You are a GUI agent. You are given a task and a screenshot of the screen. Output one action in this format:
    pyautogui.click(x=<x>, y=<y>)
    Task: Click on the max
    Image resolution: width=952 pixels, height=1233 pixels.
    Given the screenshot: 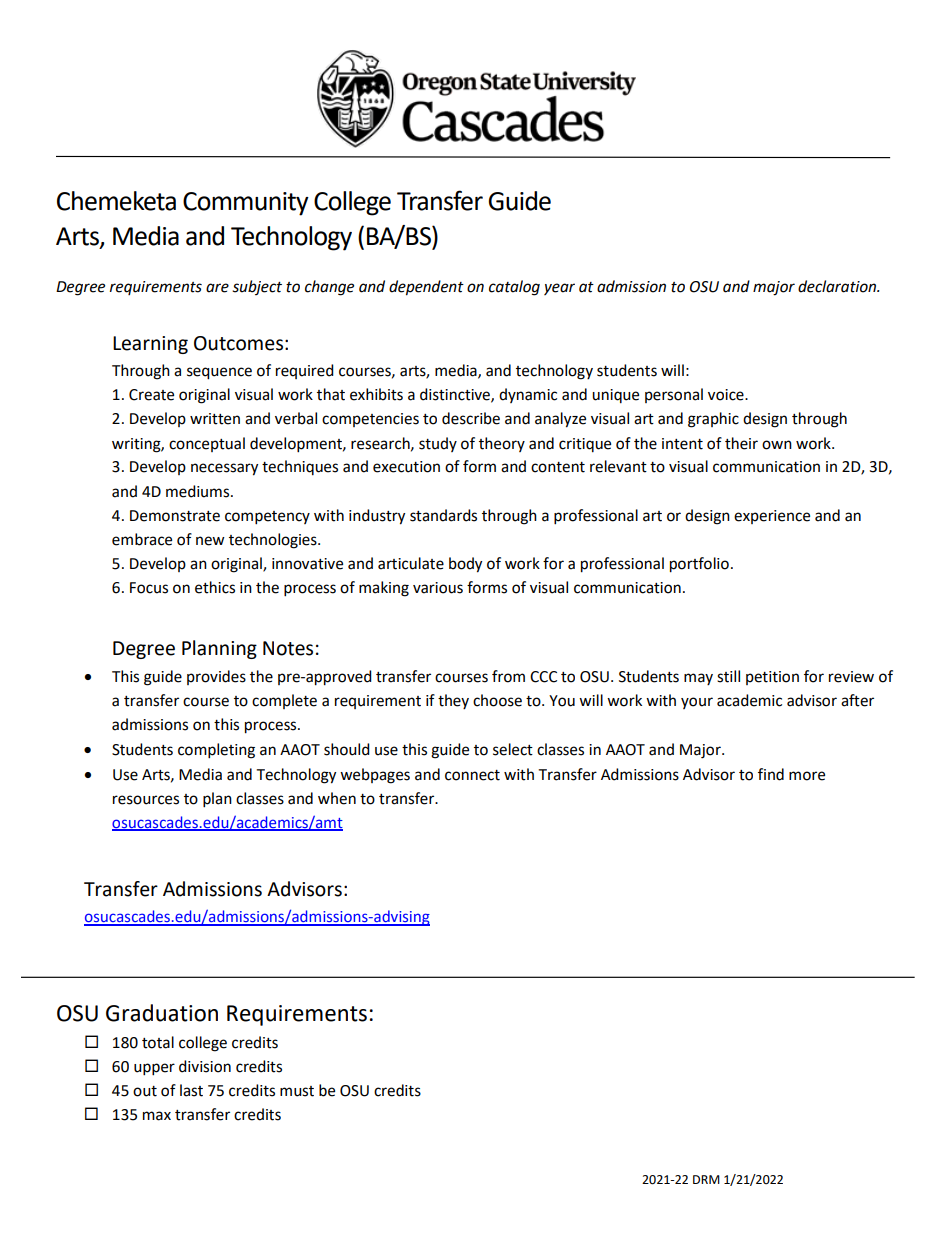 What is the action you would take?
    pyautogui.click(x=157, y=1116)
